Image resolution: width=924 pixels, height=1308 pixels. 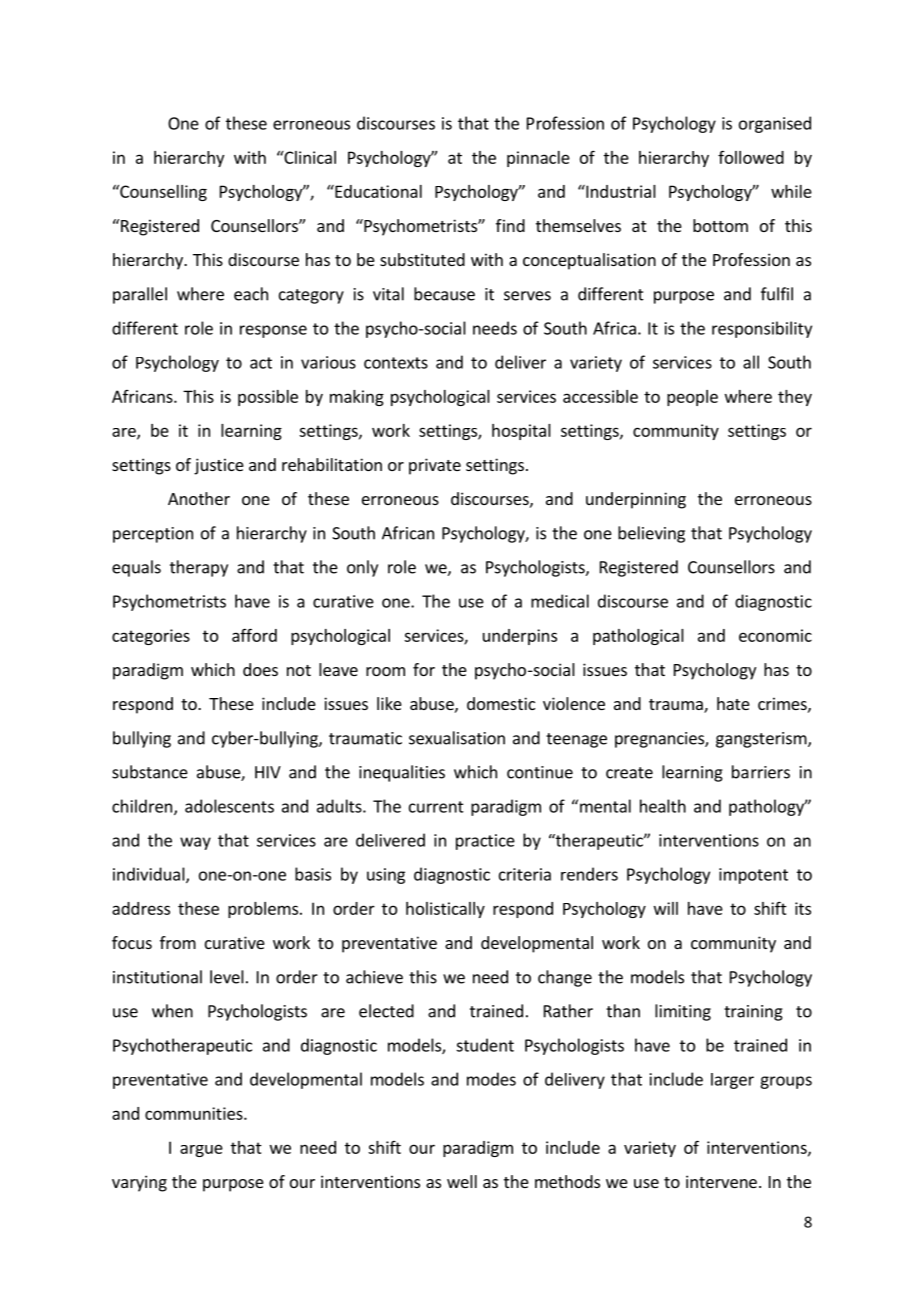 What do you see at coordinates (521, 432) in the page?
I see `hospital` at bounding box center [521, 432].
